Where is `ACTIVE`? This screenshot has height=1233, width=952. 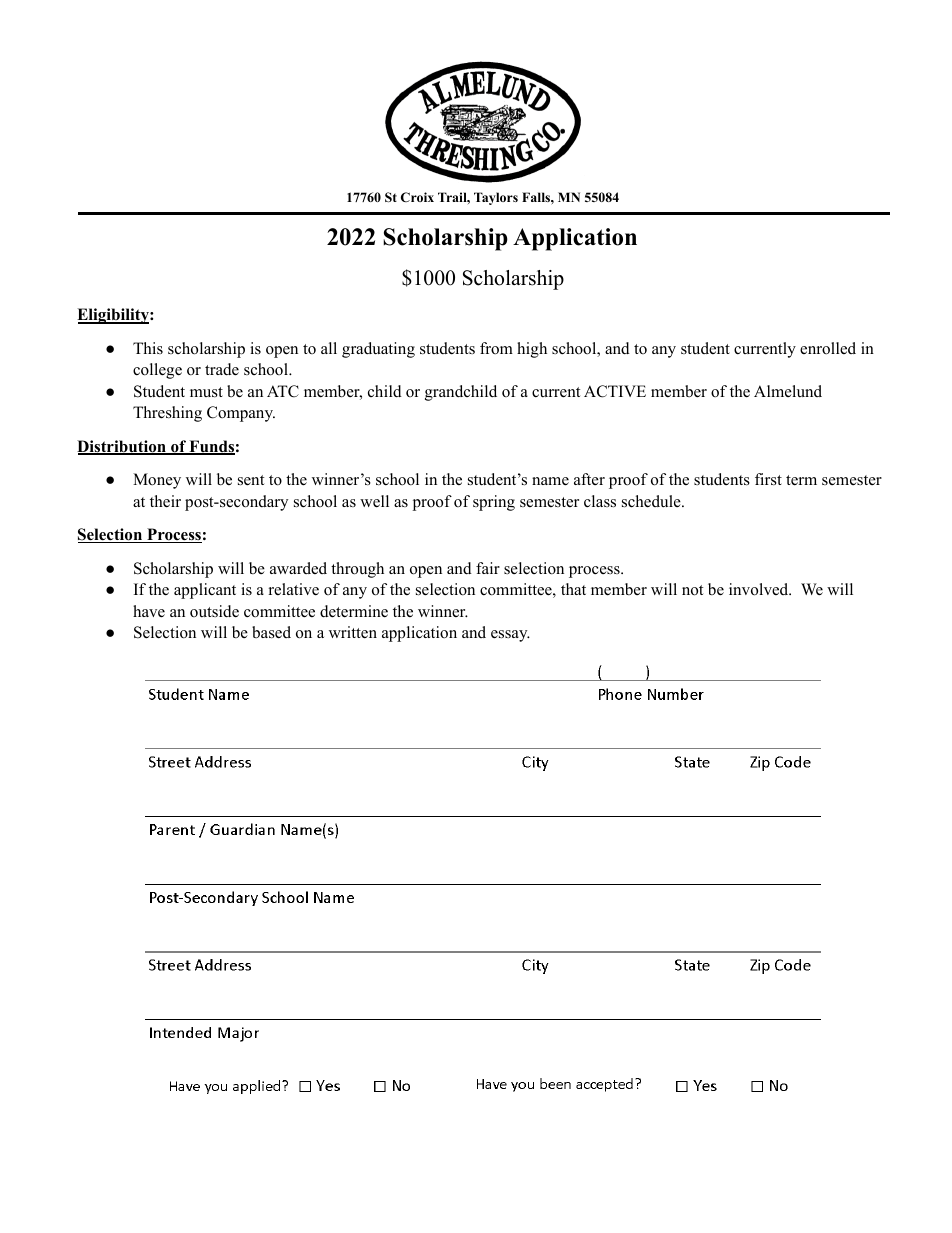 ACTIVE is located at coordinates (615, 391).
